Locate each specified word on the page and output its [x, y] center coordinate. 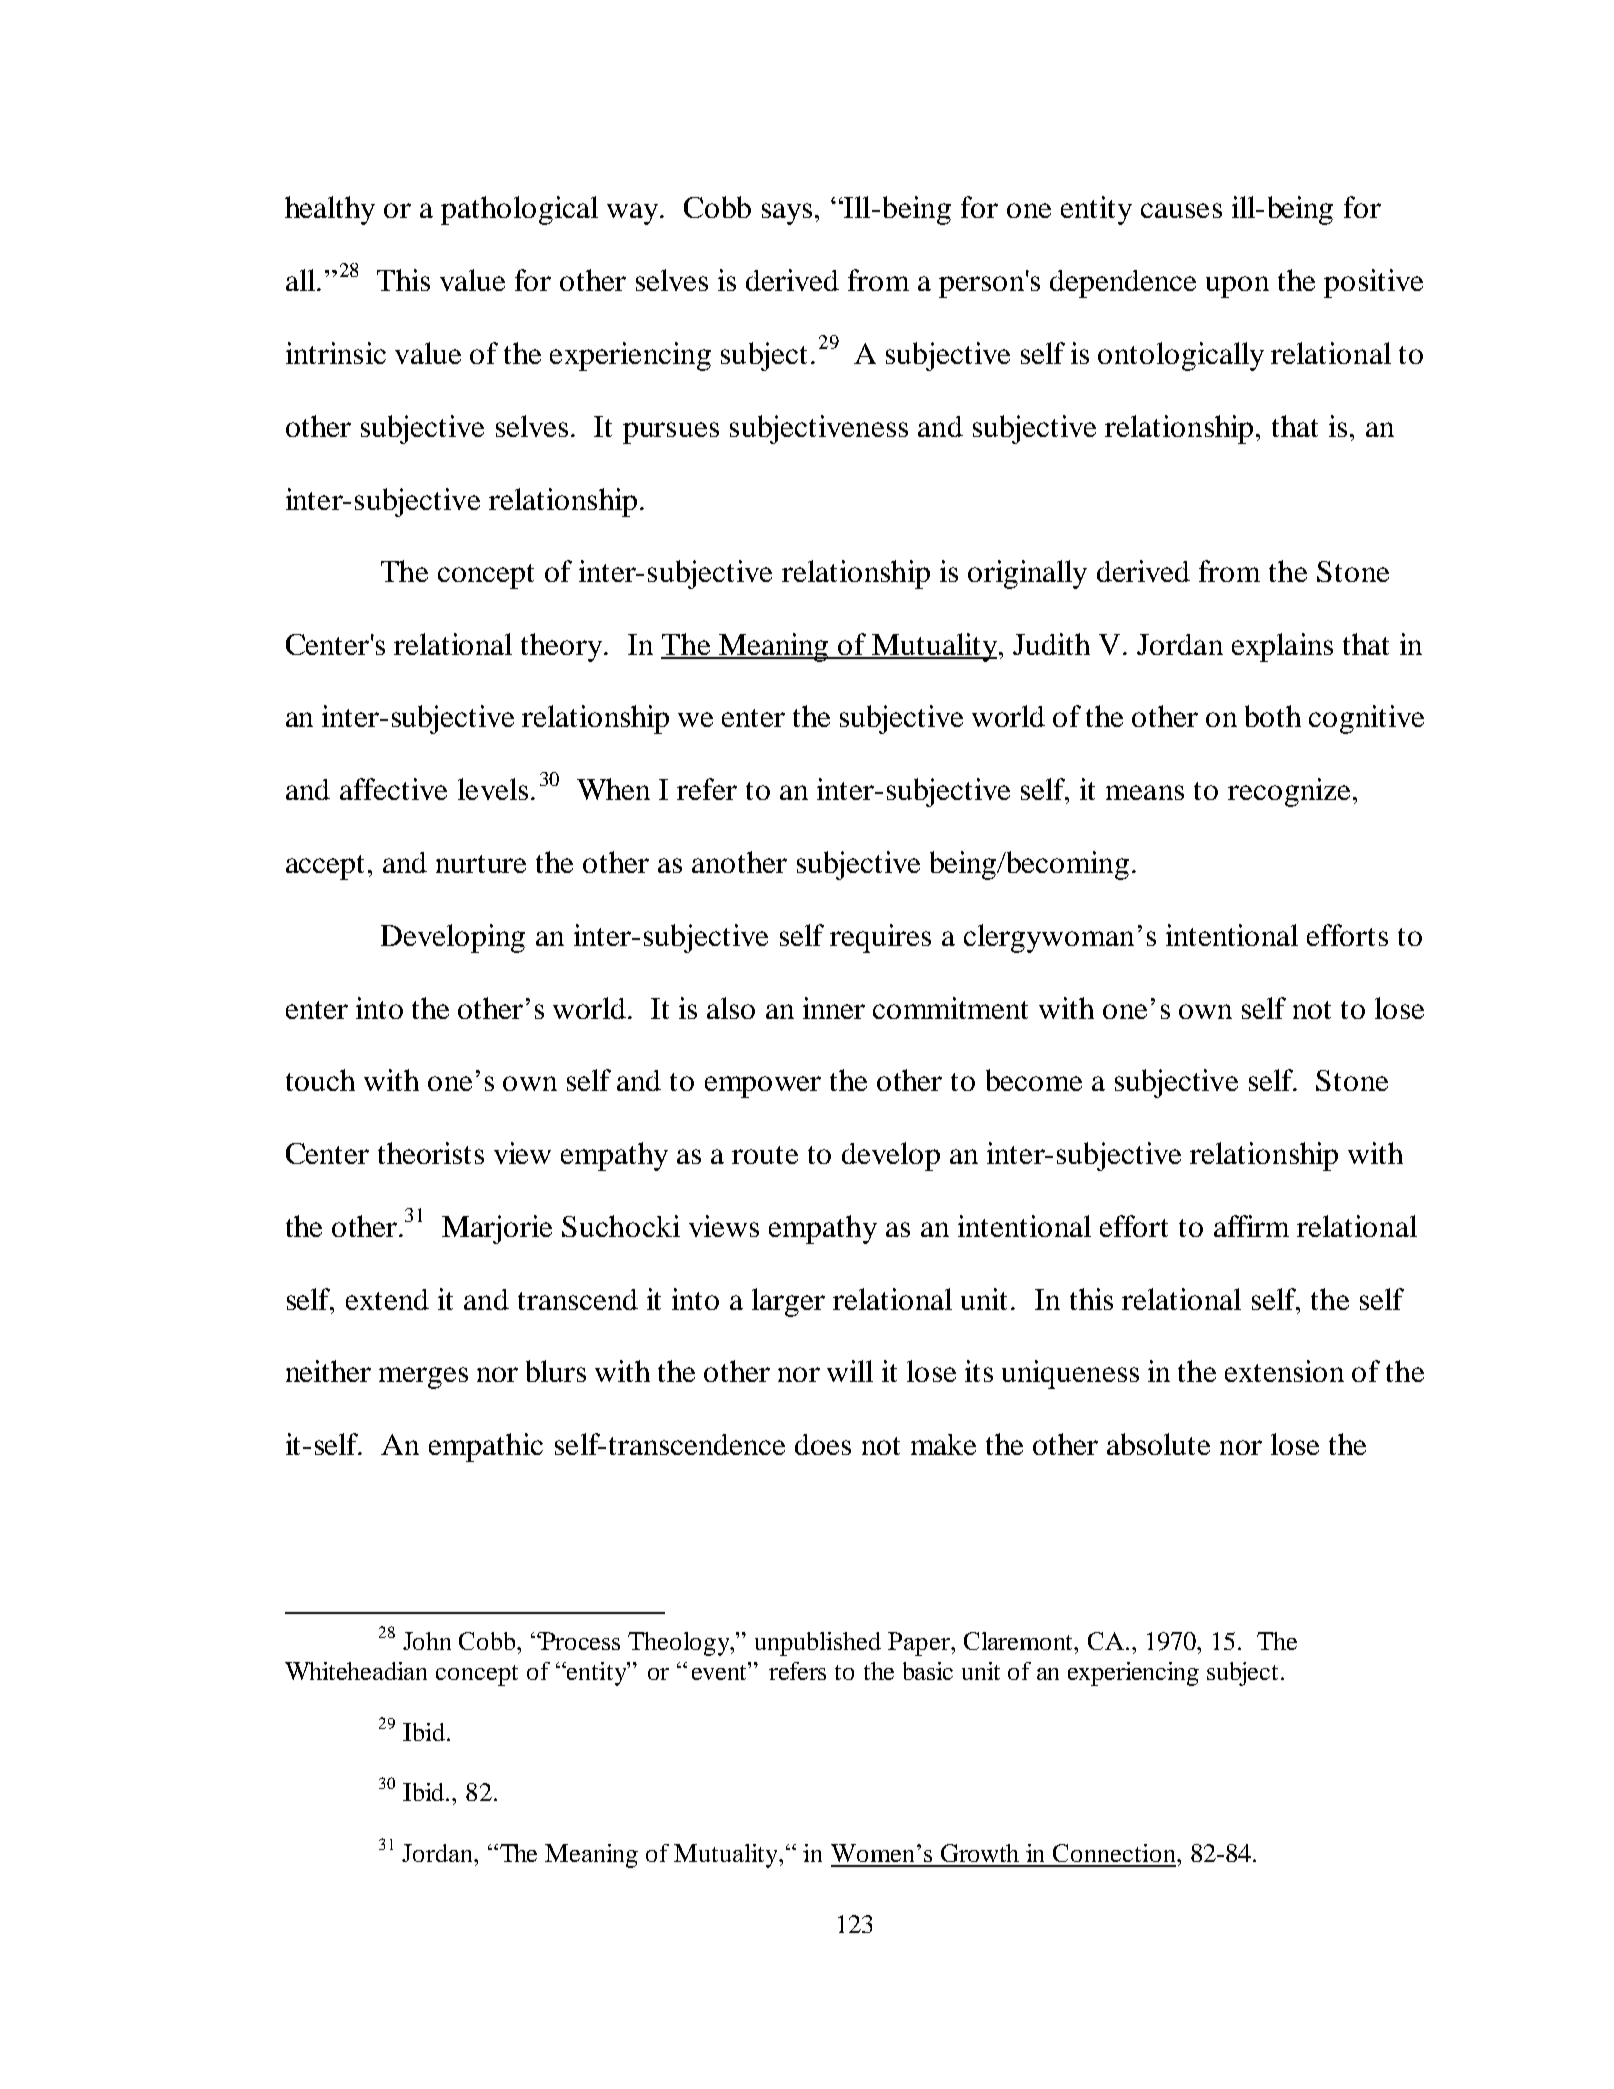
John [427, 1641]
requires [880, 938]
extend [387, 1299]
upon [1237, 287]
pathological [519, 210]
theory [563, 647]
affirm [1251, 1226]
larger [788, 1302]
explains [1282, 647]
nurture [481, 864]
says [787, 214]
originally [1027, 574]
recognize [1289, 792]
